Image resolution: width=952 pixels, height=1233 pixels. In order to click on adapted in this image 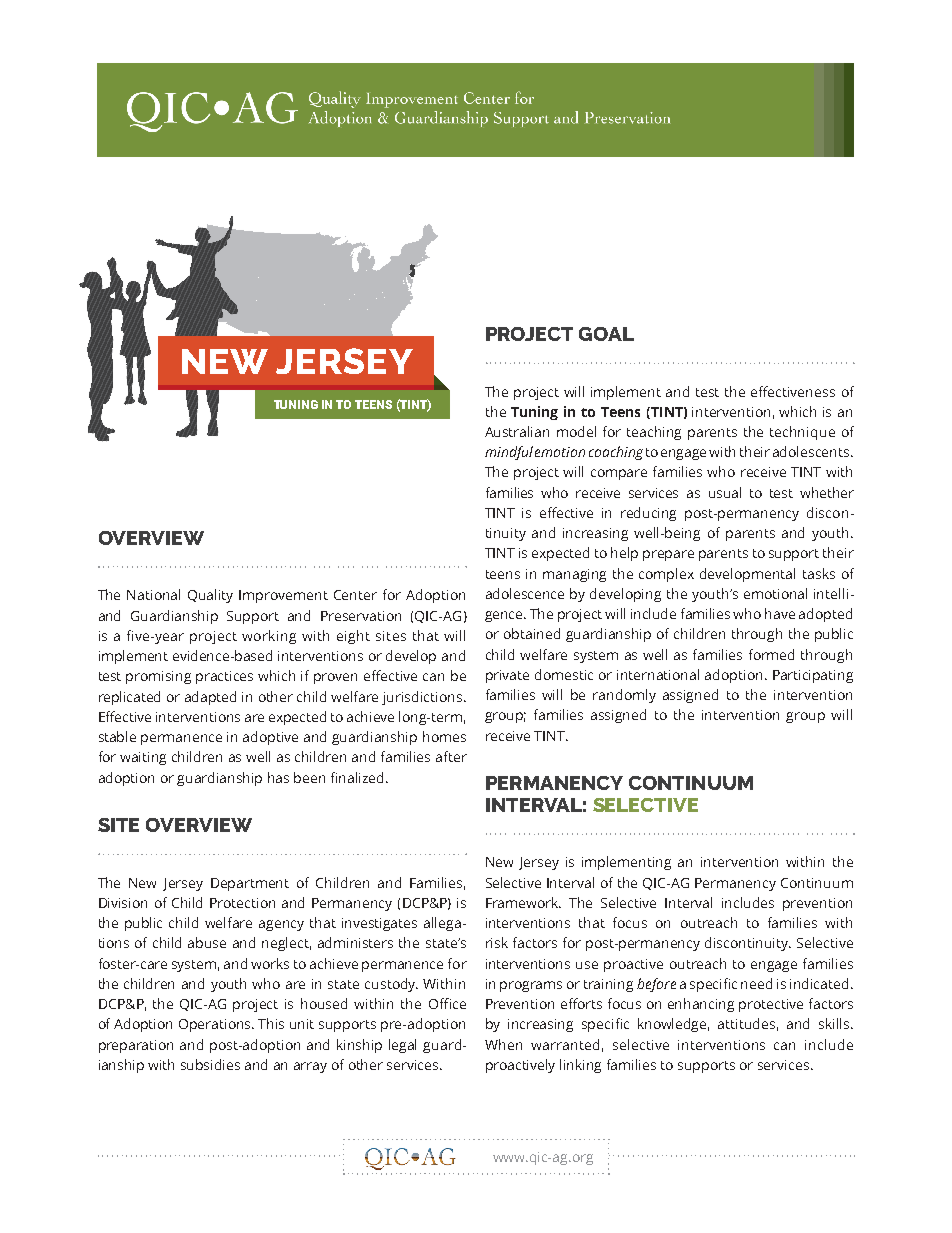, I will do `click(210, 698)`.
